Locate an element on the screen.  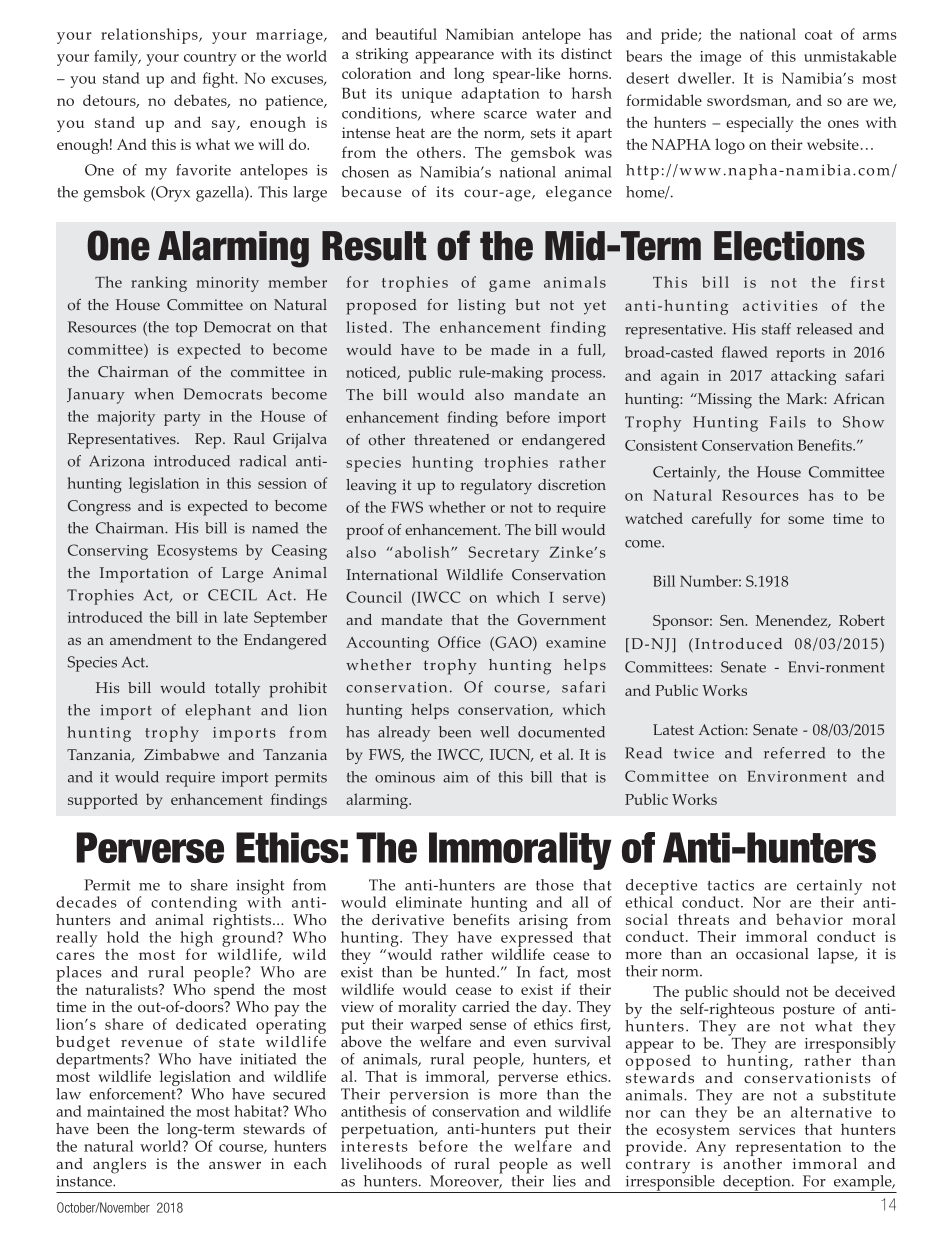
Zimbabwe is located at coordinates (181, 754).
